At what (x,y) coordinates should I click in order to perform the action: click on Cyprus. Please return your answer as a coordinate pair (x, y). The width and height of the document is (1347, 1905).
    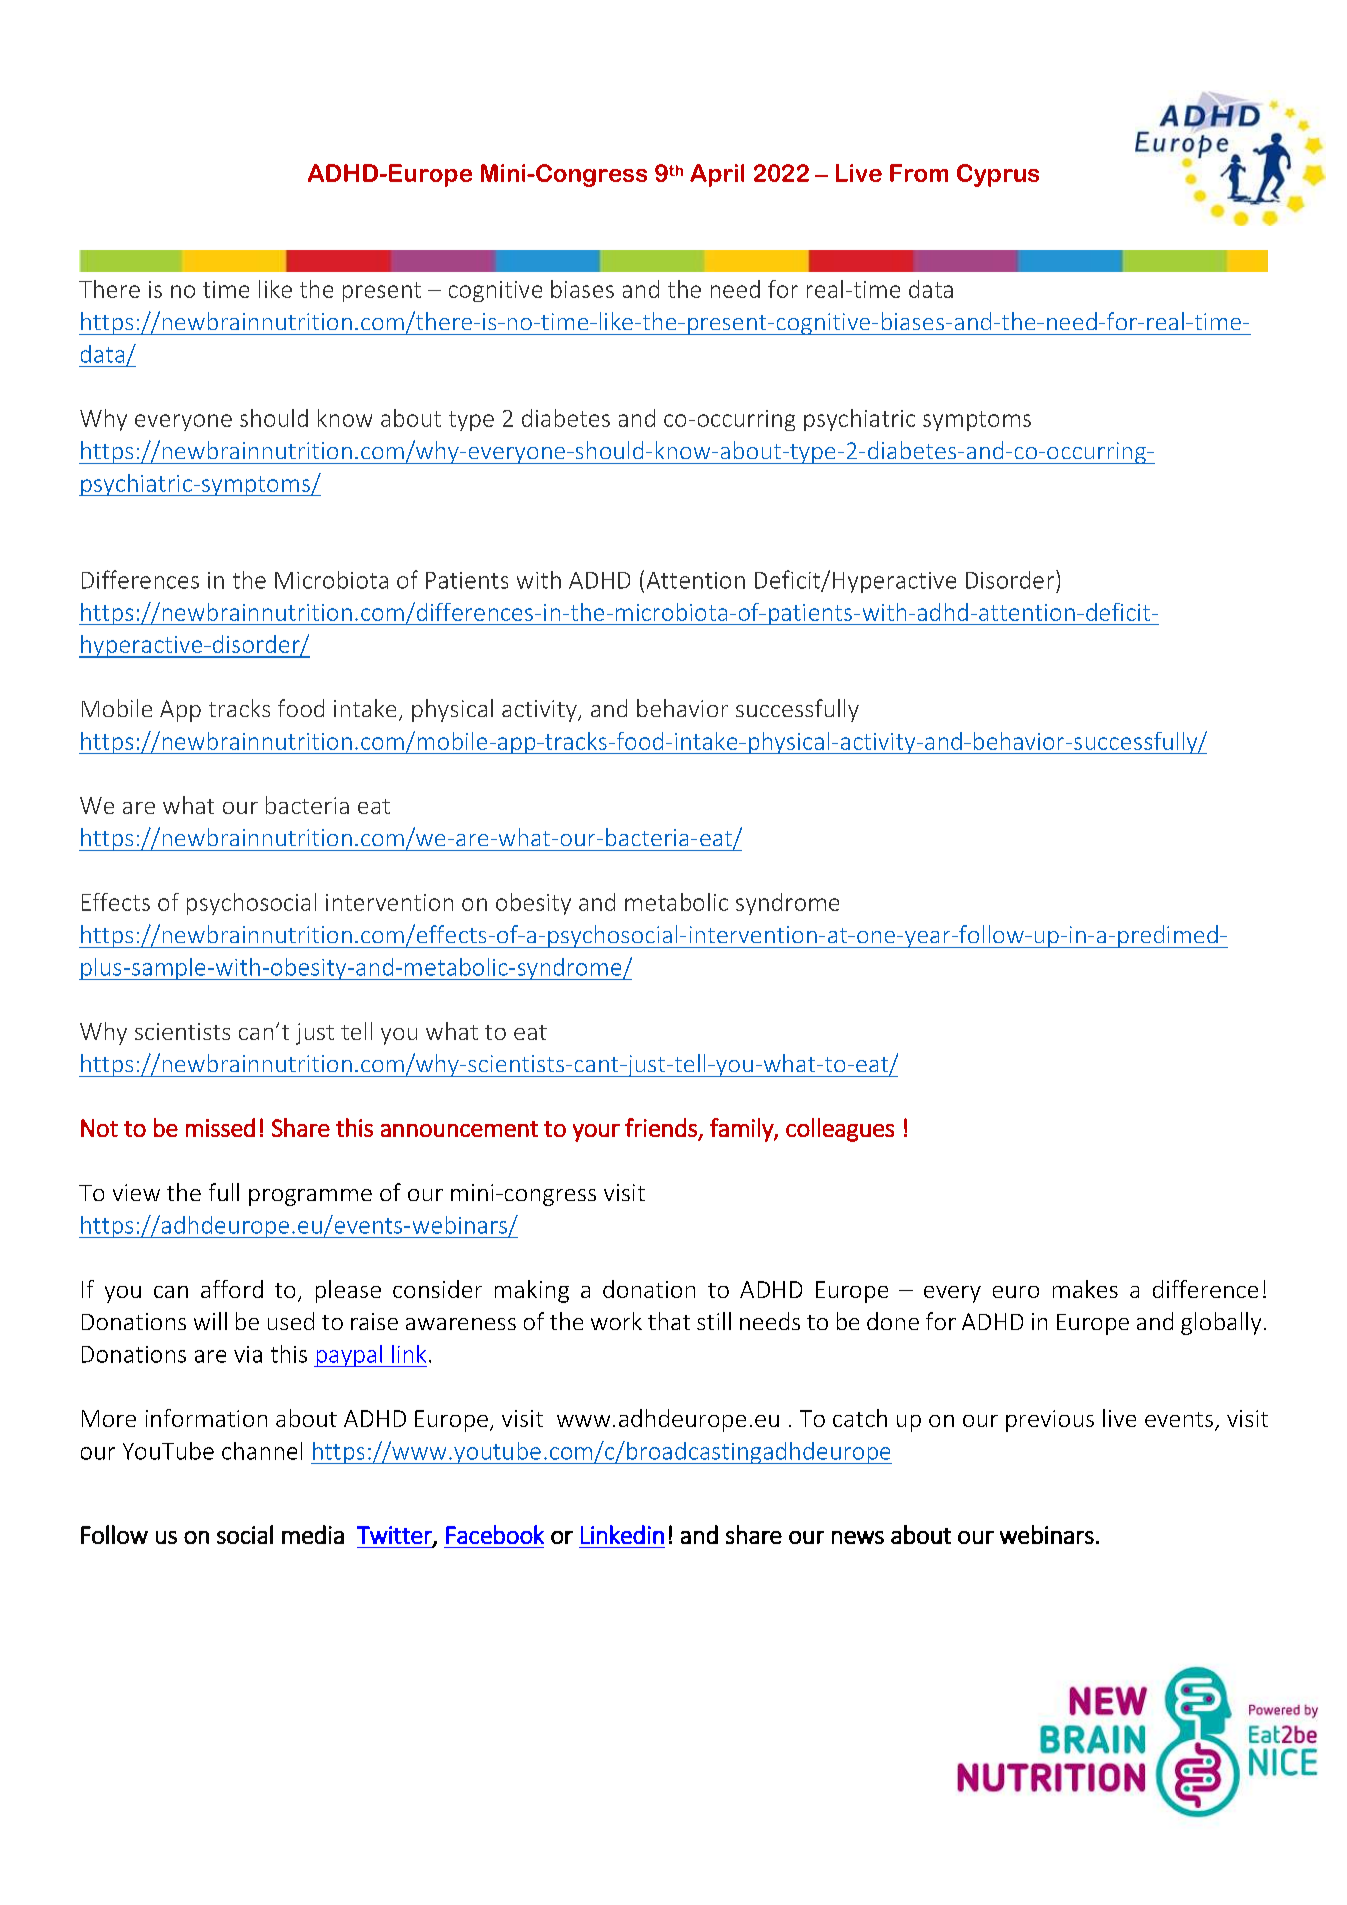
    Looking at the image, I should click on (998, 175).
